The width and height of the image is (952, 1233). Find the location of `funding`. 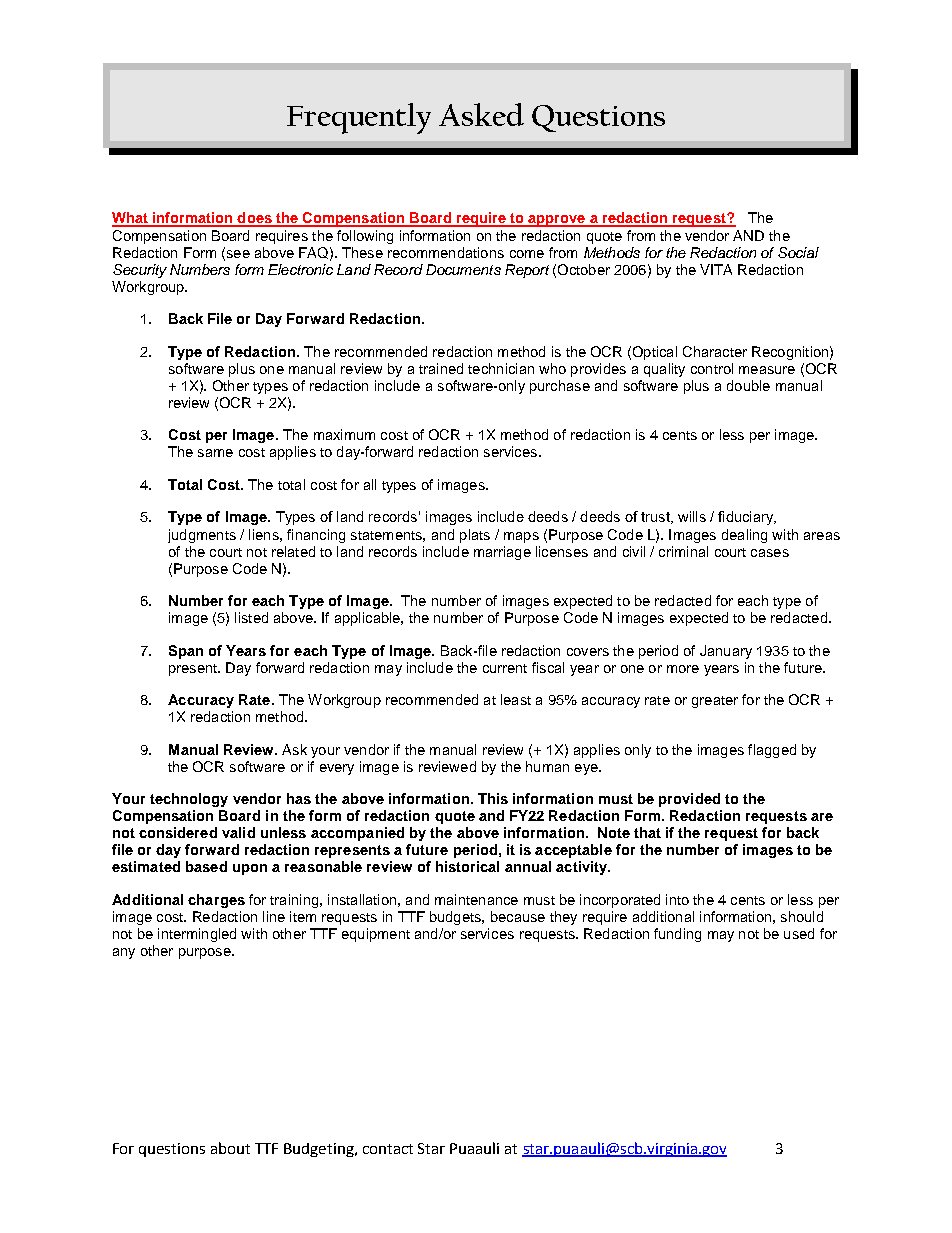

funding is located at coordinates (677, 935).
